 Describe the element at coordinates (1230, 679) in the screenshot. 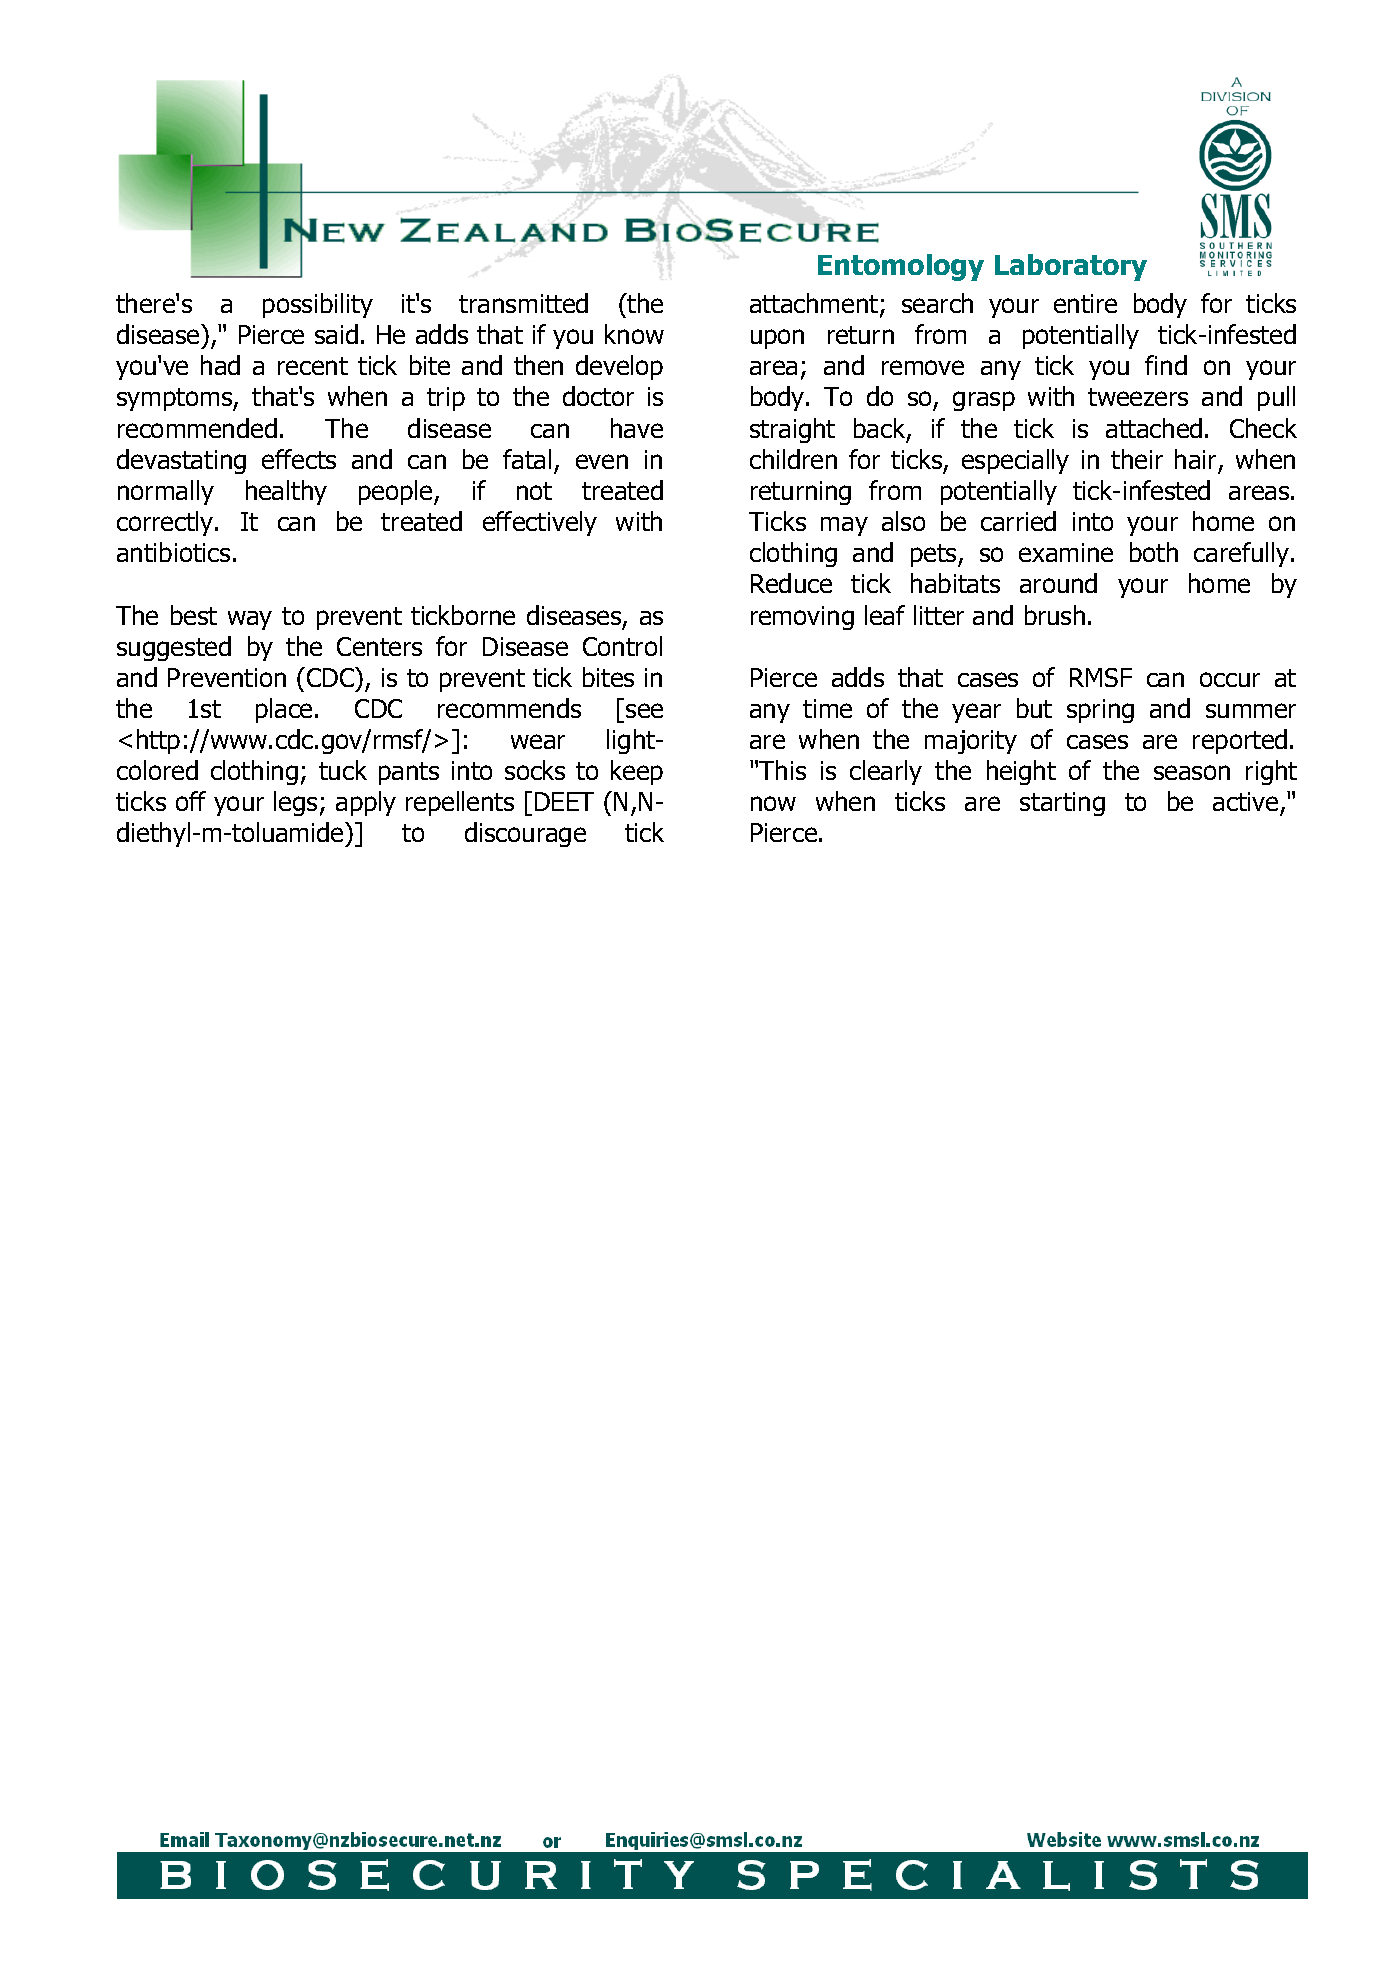

I see `occur` at that location.
